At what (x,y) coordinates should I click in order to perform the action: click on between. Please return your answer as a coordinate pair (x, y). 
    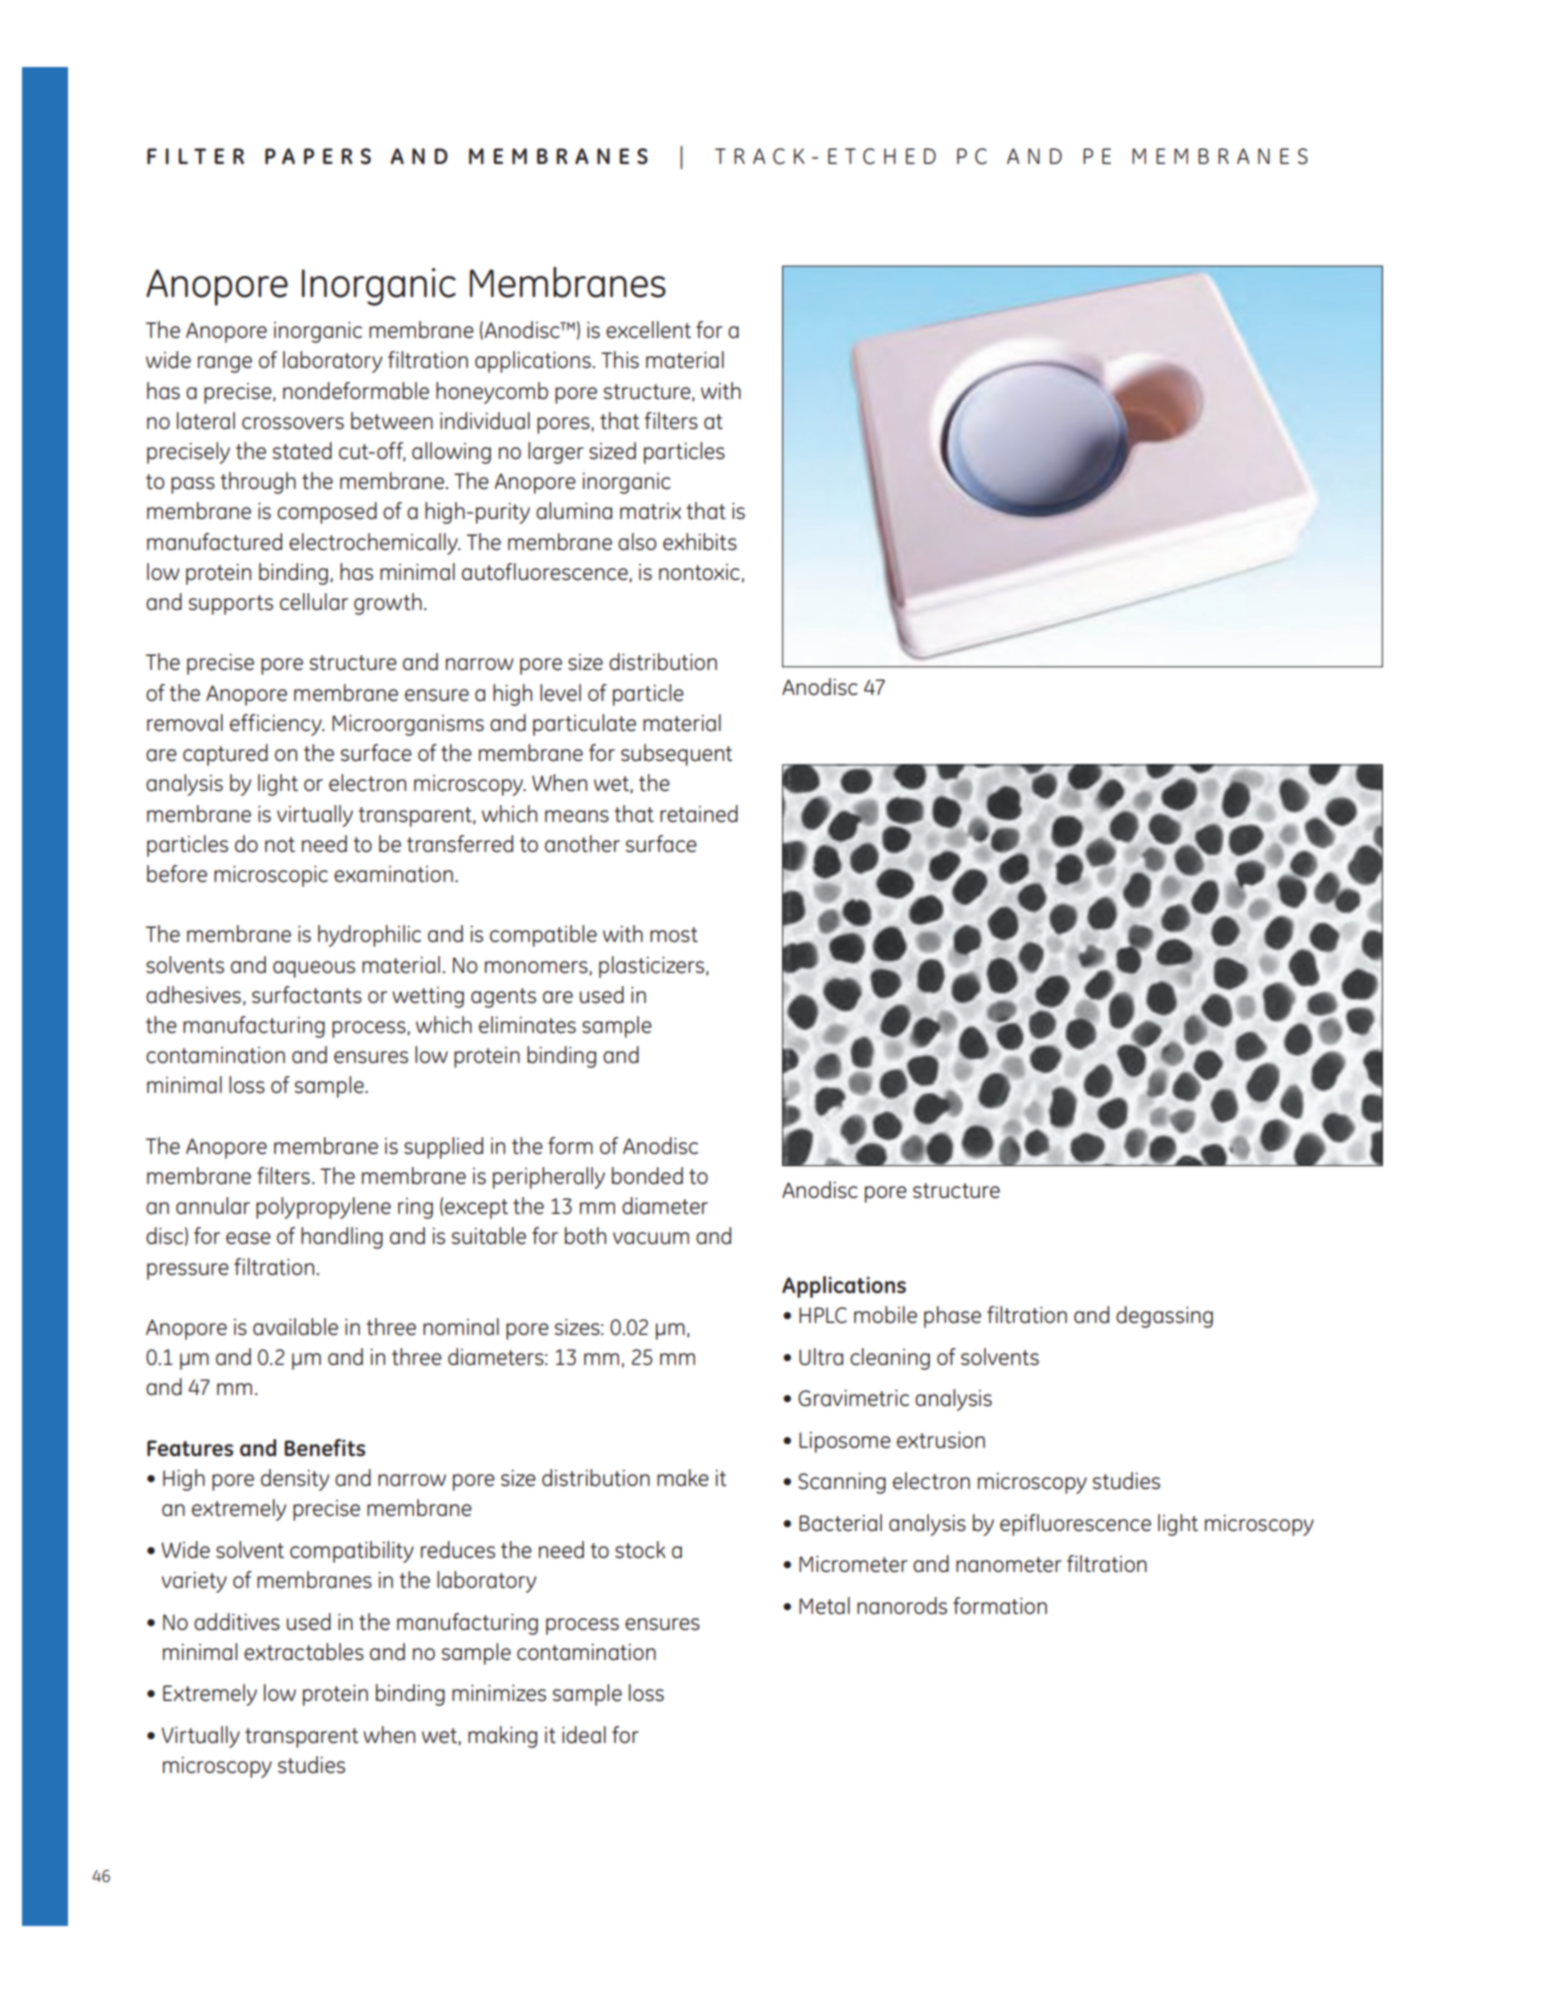
    Looking at the image, I should click on (392, 421).
